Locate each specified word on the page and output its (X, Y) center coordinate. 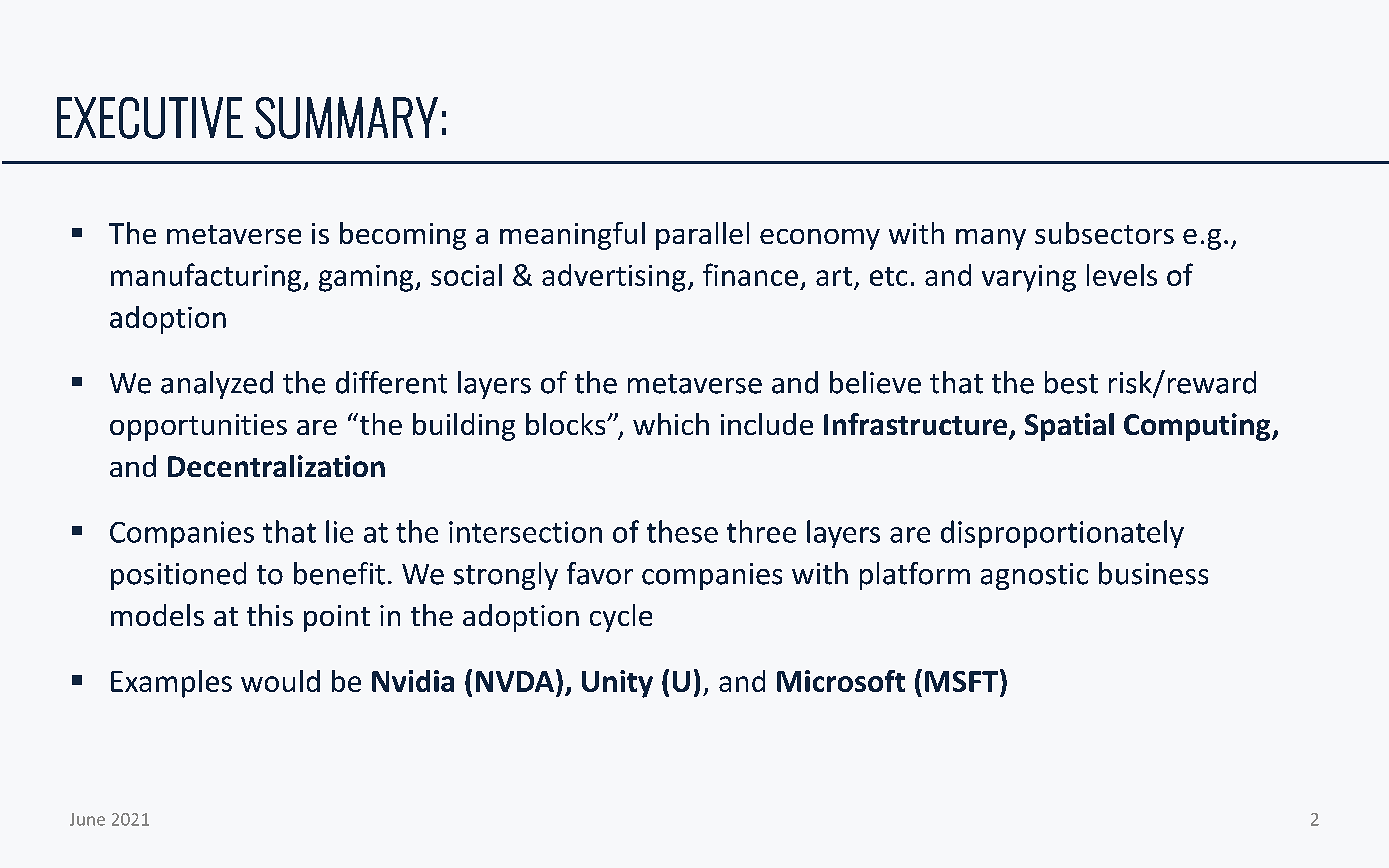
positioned (178, 576)
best (1071, 382)
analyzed (217, 385)
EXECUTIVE (150, 118)
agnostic (1034, 576)
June (87, 819)
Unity (617, 684)
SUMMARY (346, 118)
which (671, 424)
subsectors (1104, 233)
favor (600, 573)
